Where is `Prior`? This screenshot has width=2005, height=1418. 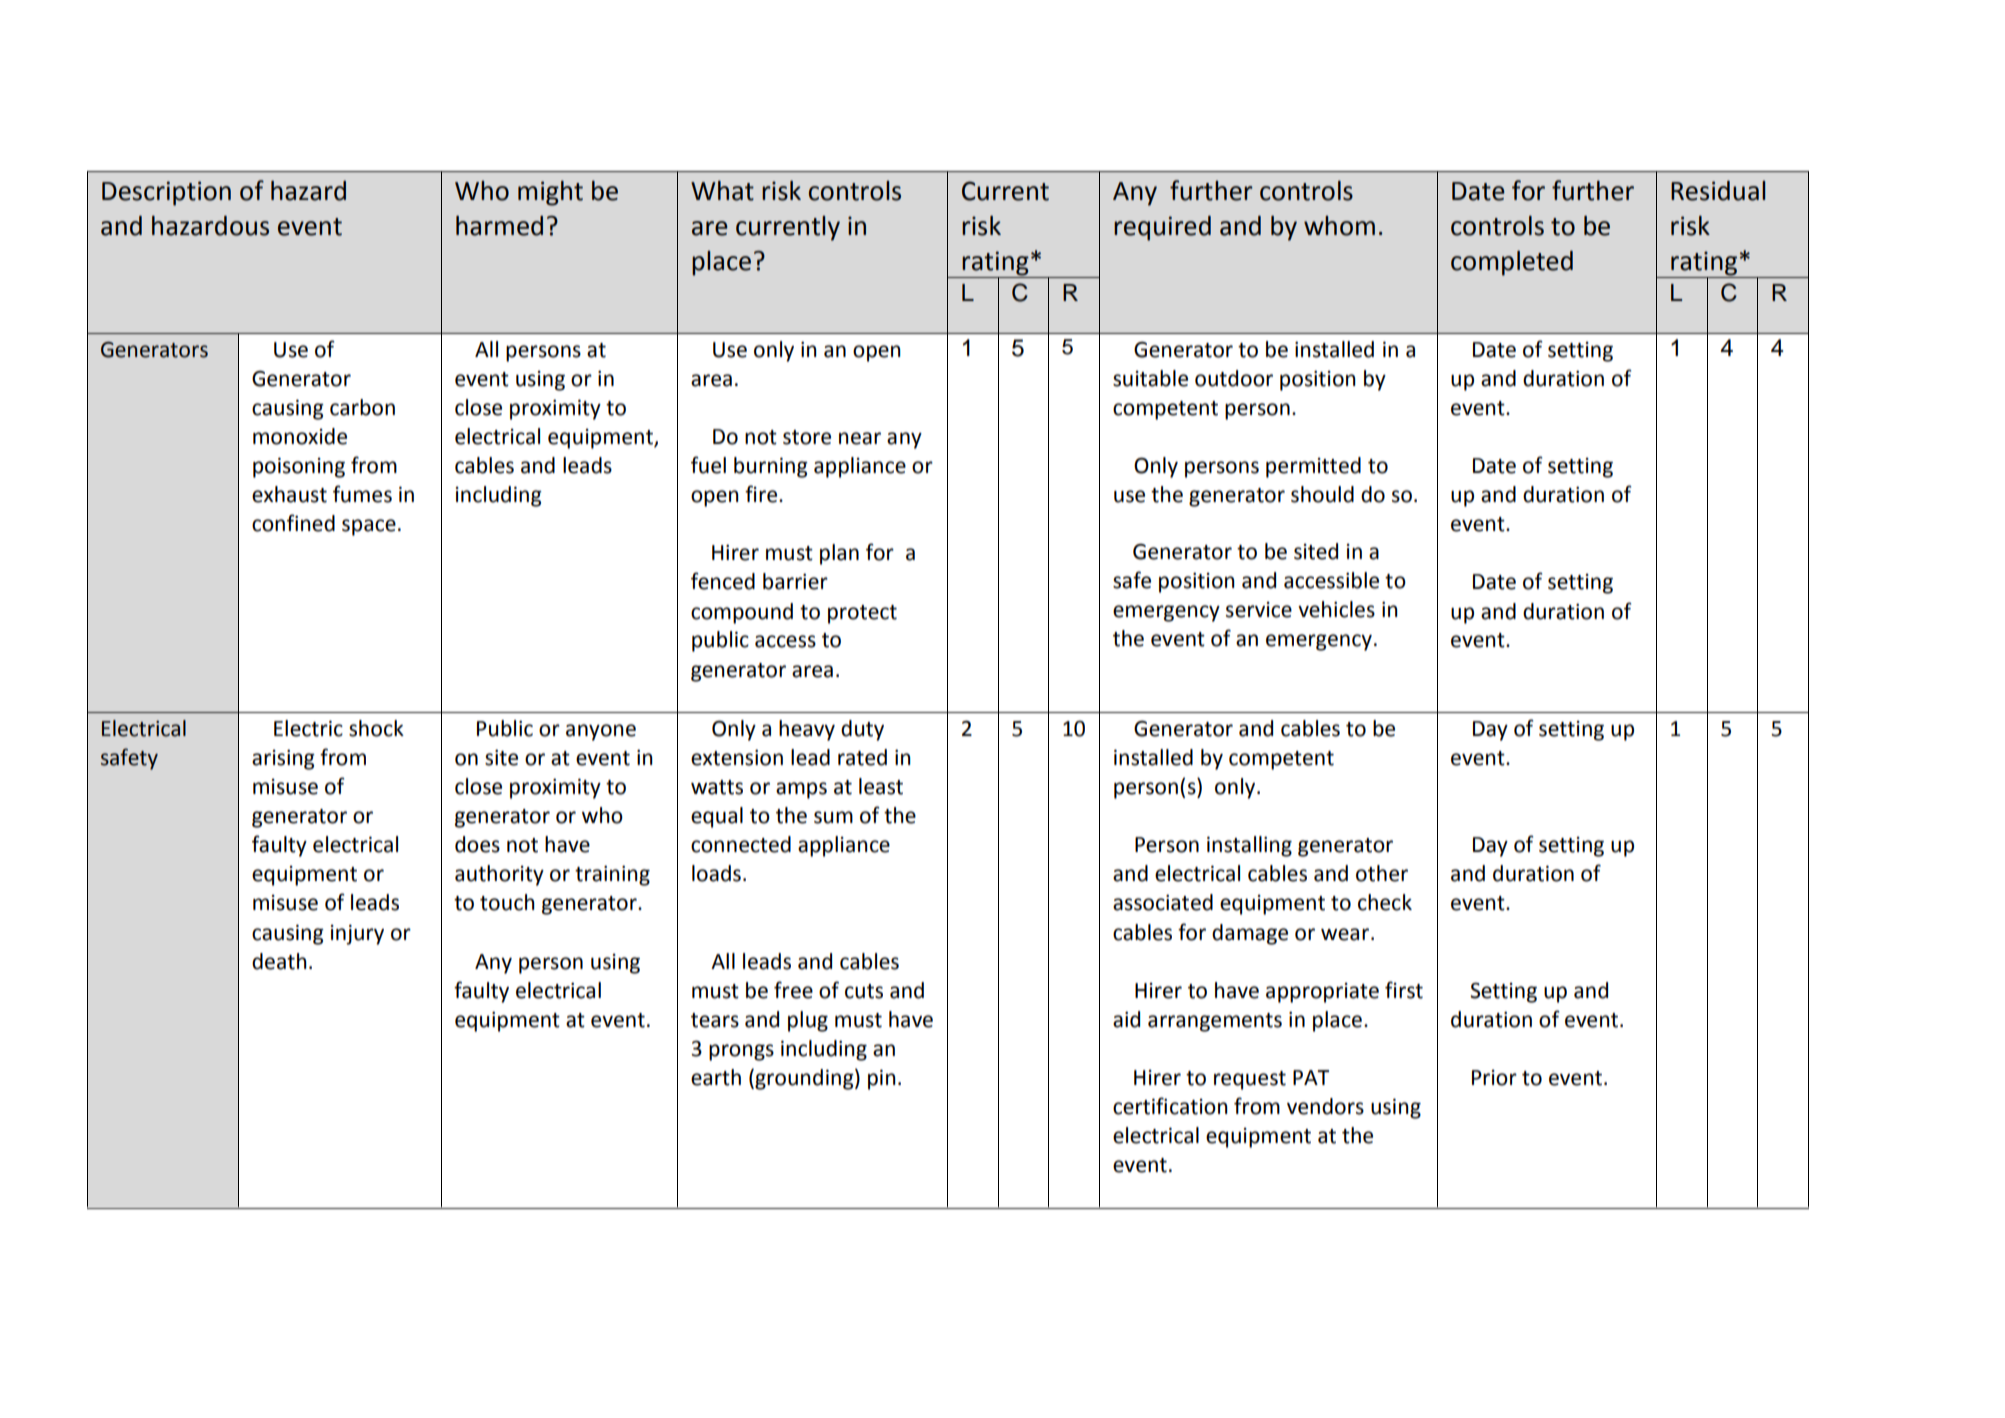 Prior is located at coordinates (1494, 1078).
